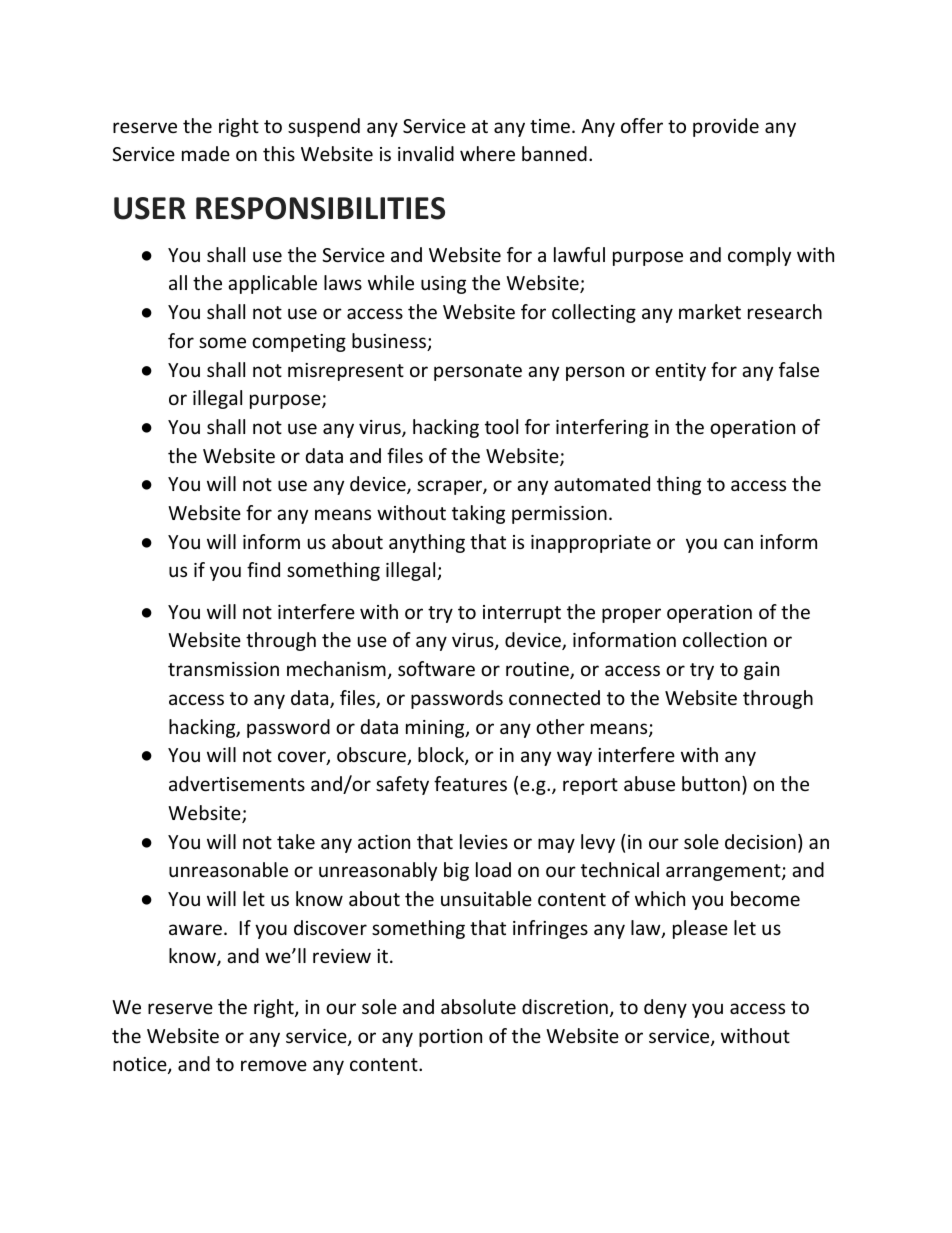 The width and height of the image is (952, 1233). Describe the element at coordinates (478, 514) in the image. I see `taking` at that location.
